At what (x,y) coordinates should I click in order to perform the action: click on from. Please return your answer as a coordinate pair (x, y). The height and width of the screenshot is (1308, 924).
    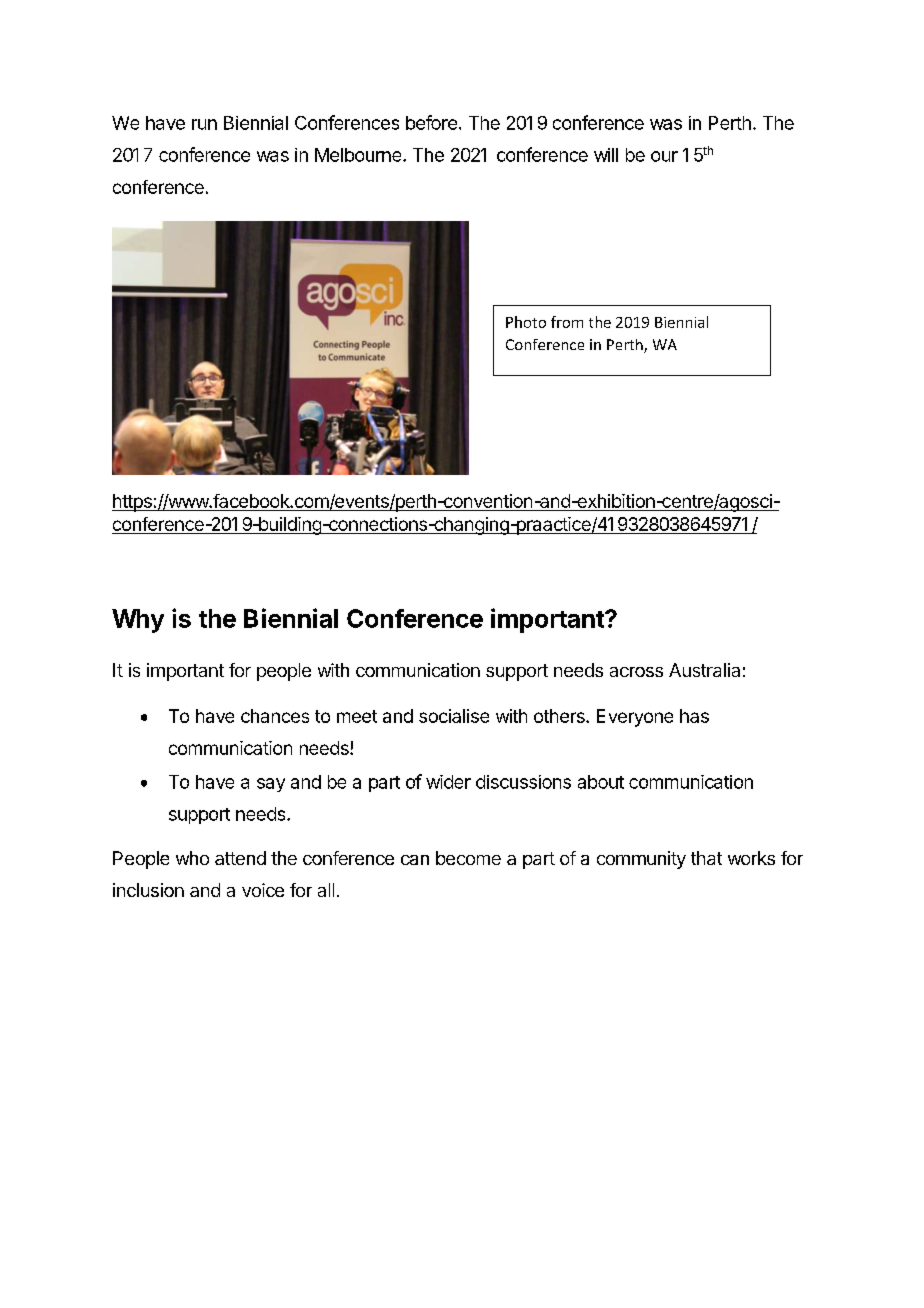
    Looking at the image, I should click on (567, 322).
